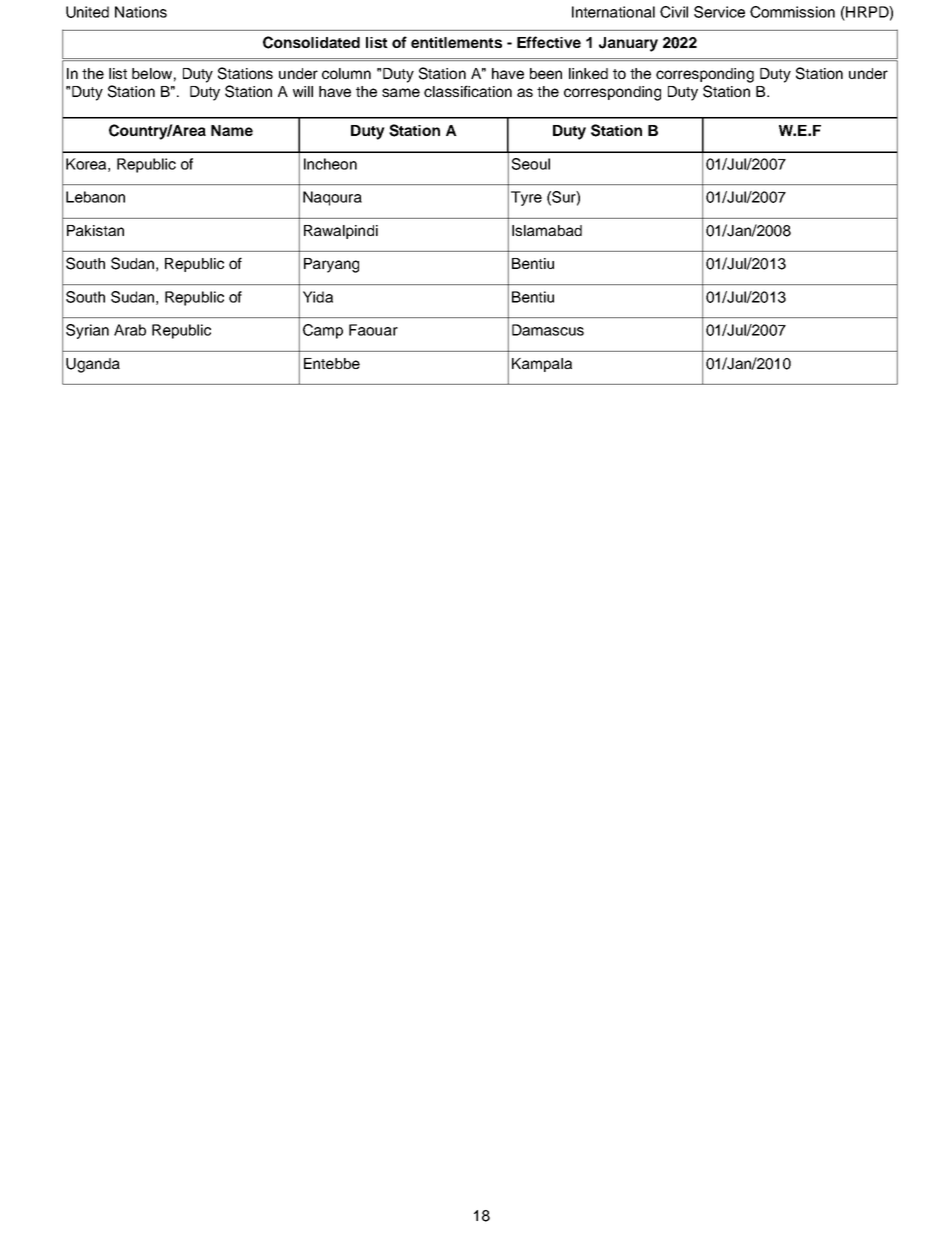 The image size is (952, 1233). What do you see at coordinates (588, 73) in the screenshot?
I see `linked` at bounding box center [588, 73].
